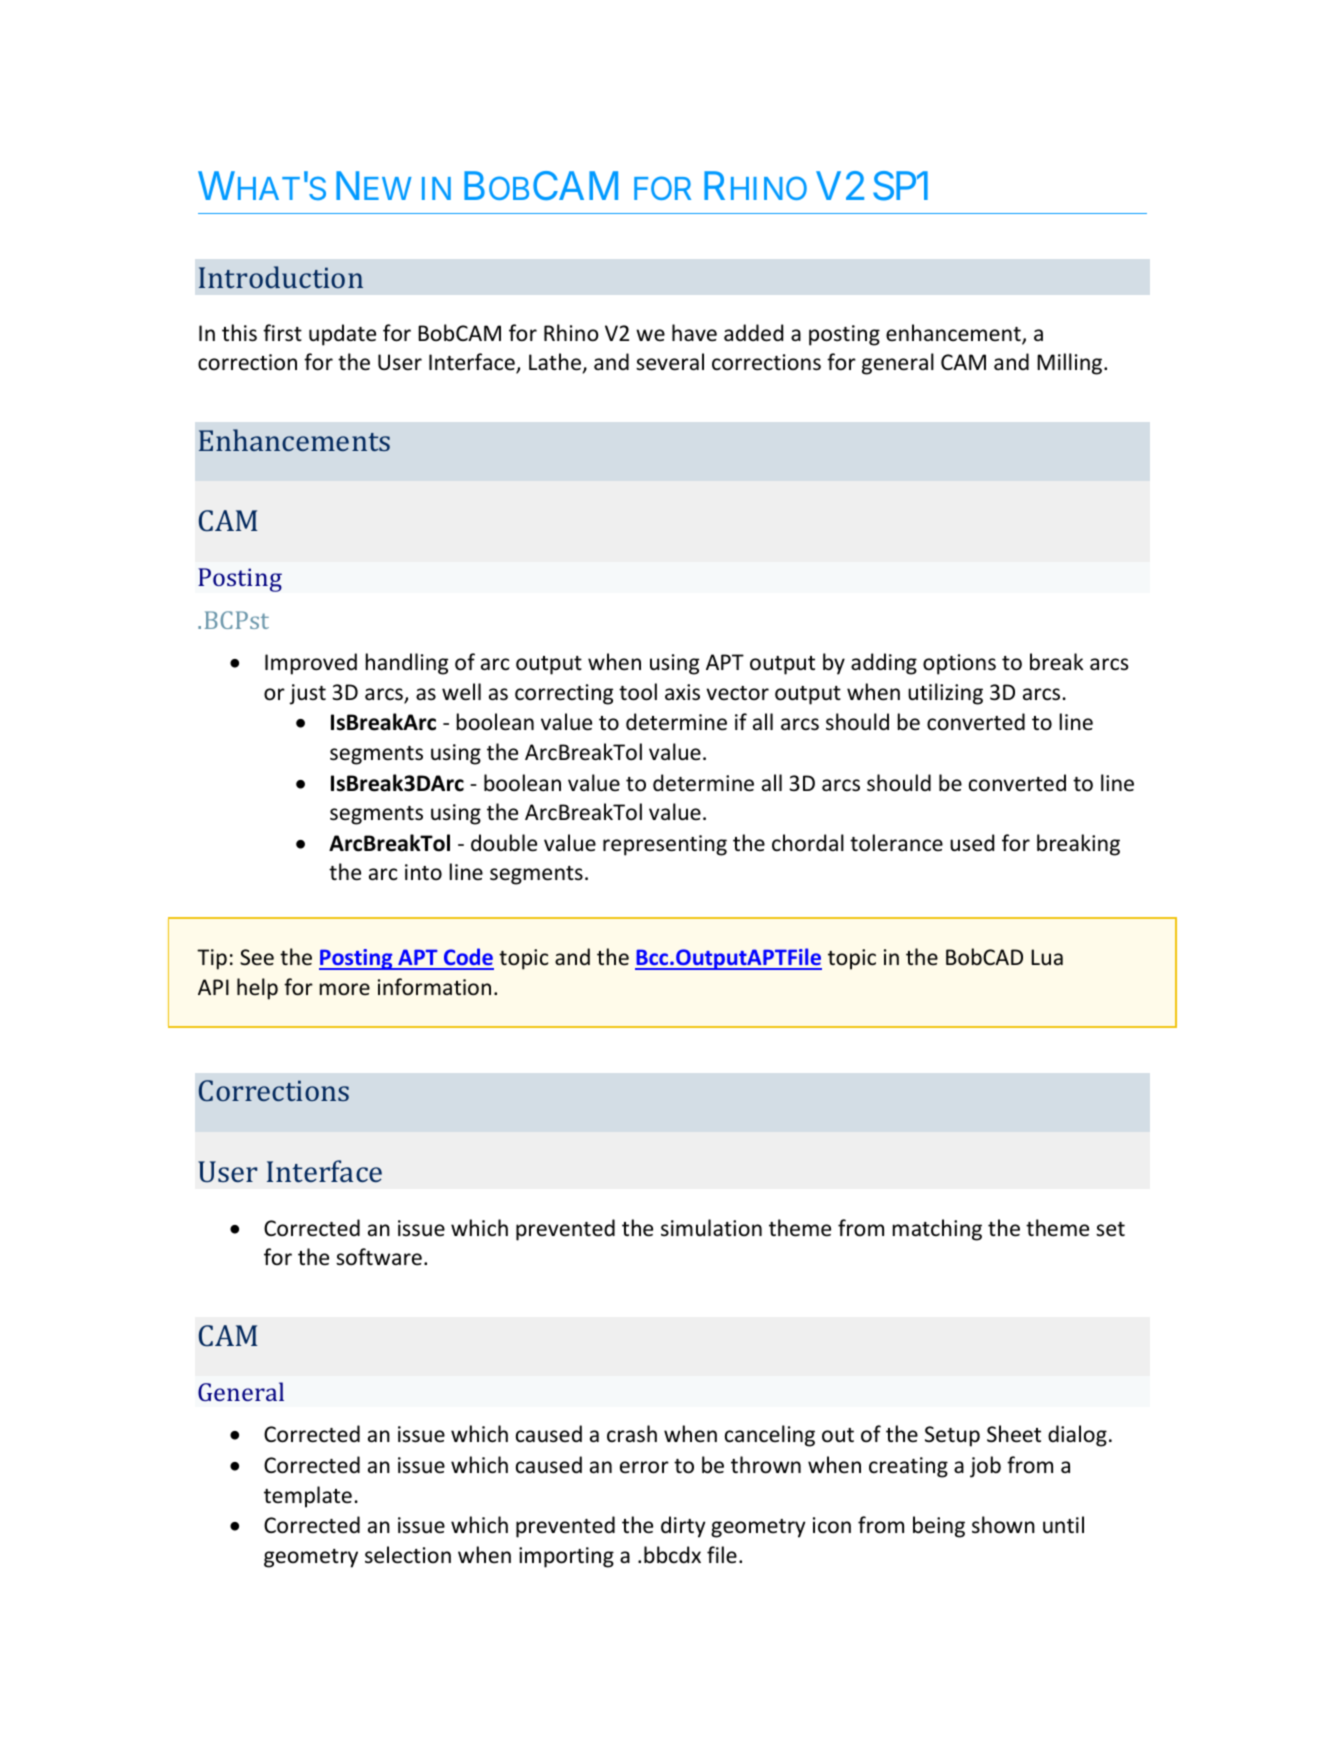 Image resolution: width=1344 pixels, height=1740 pixels. What do you see at coordinates (711, 1227) in the screenshot?
I see `simulation` at bounding box center [711, 1227].
